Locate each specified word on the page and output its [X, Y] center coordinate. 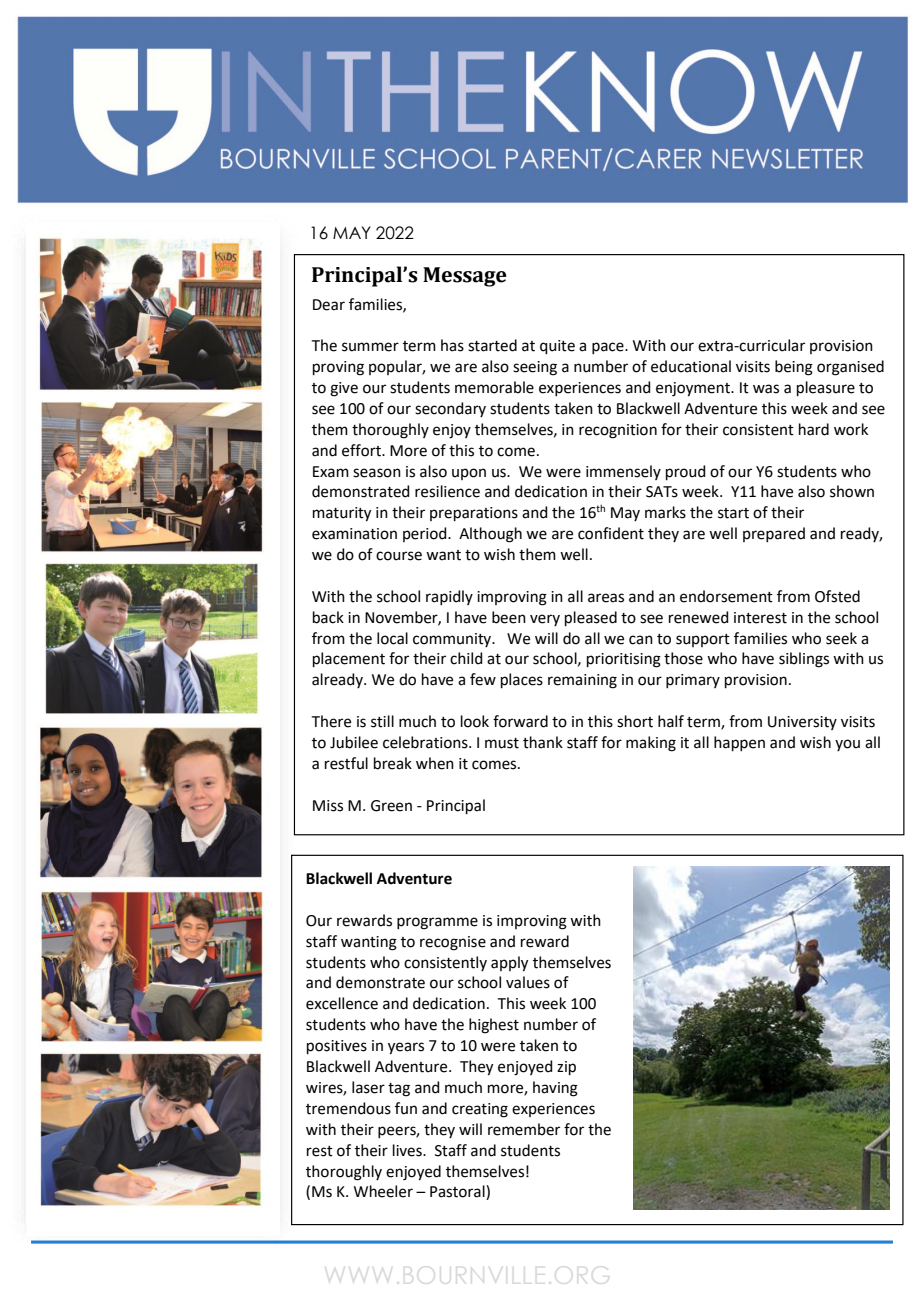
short [635, 721]
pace [609, 348]
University [802, 723]
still [382, 721]
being [794, 368]
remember [524, 1129]
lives [408, 1150]
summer [370, 347]
